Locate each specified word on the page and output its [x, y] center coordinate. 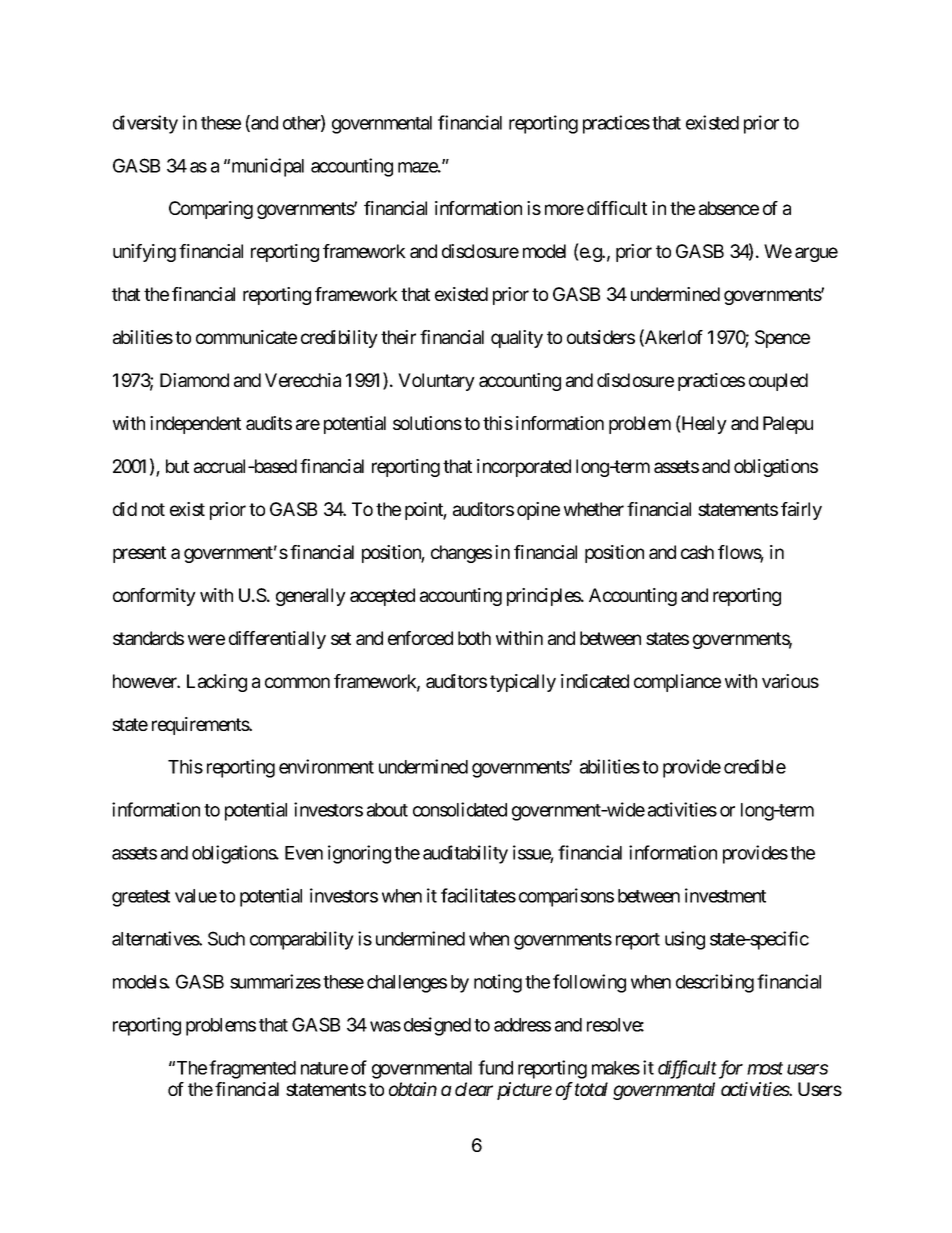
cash [697, 552]
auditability [465, 854]
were [206, 639]
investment [725, 895]
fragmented [252, 1069]
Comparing [211, 210]
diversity [145, 124]
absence [729, 208]
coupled [778, 382]
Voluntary [436, 382]
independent [195, 425]
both [474, 638]
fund [495, 1067]
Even [304, 853]
